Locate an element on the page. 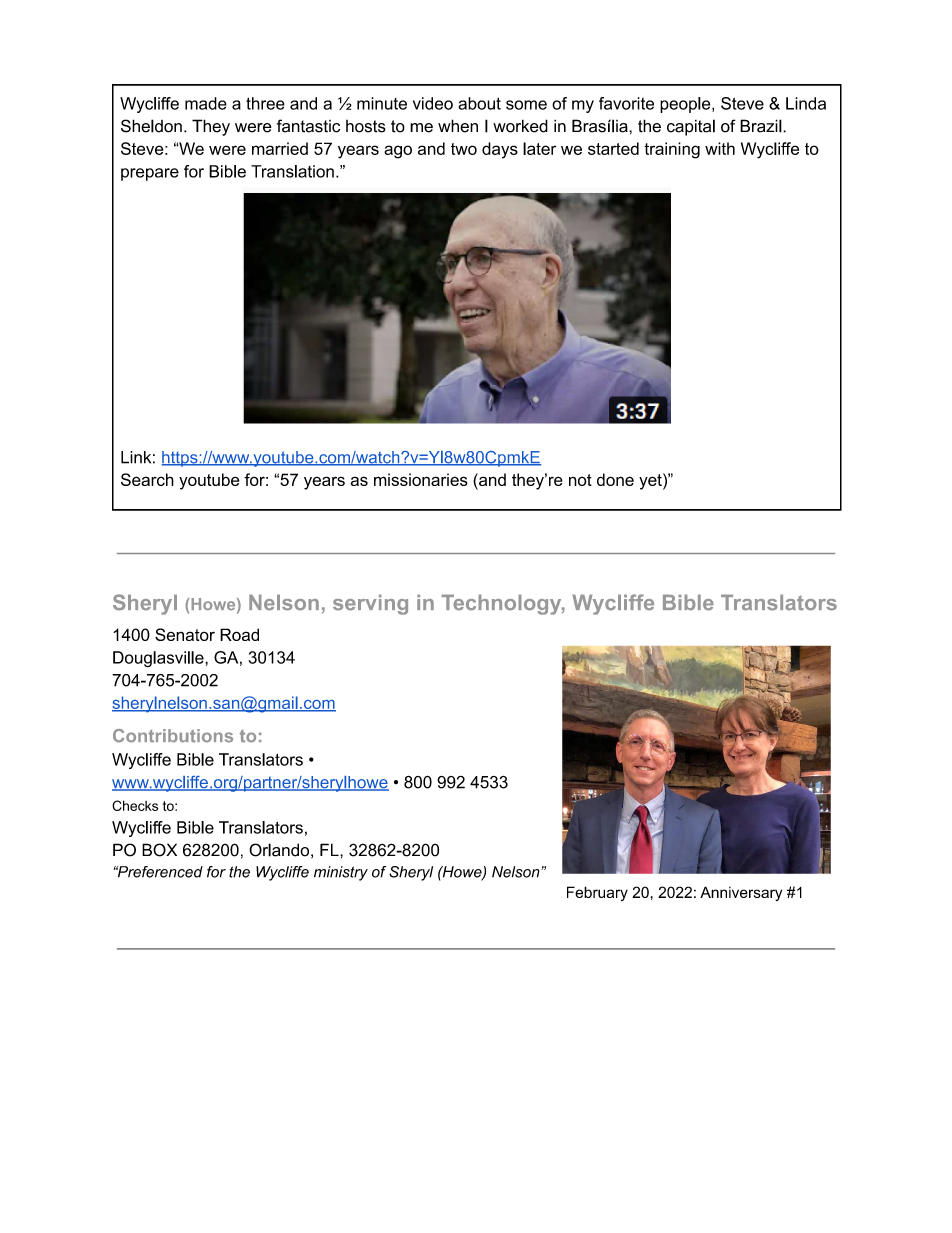 The width and height of the document is (952, 1233). prepare is located at coordinates (150, 174).
